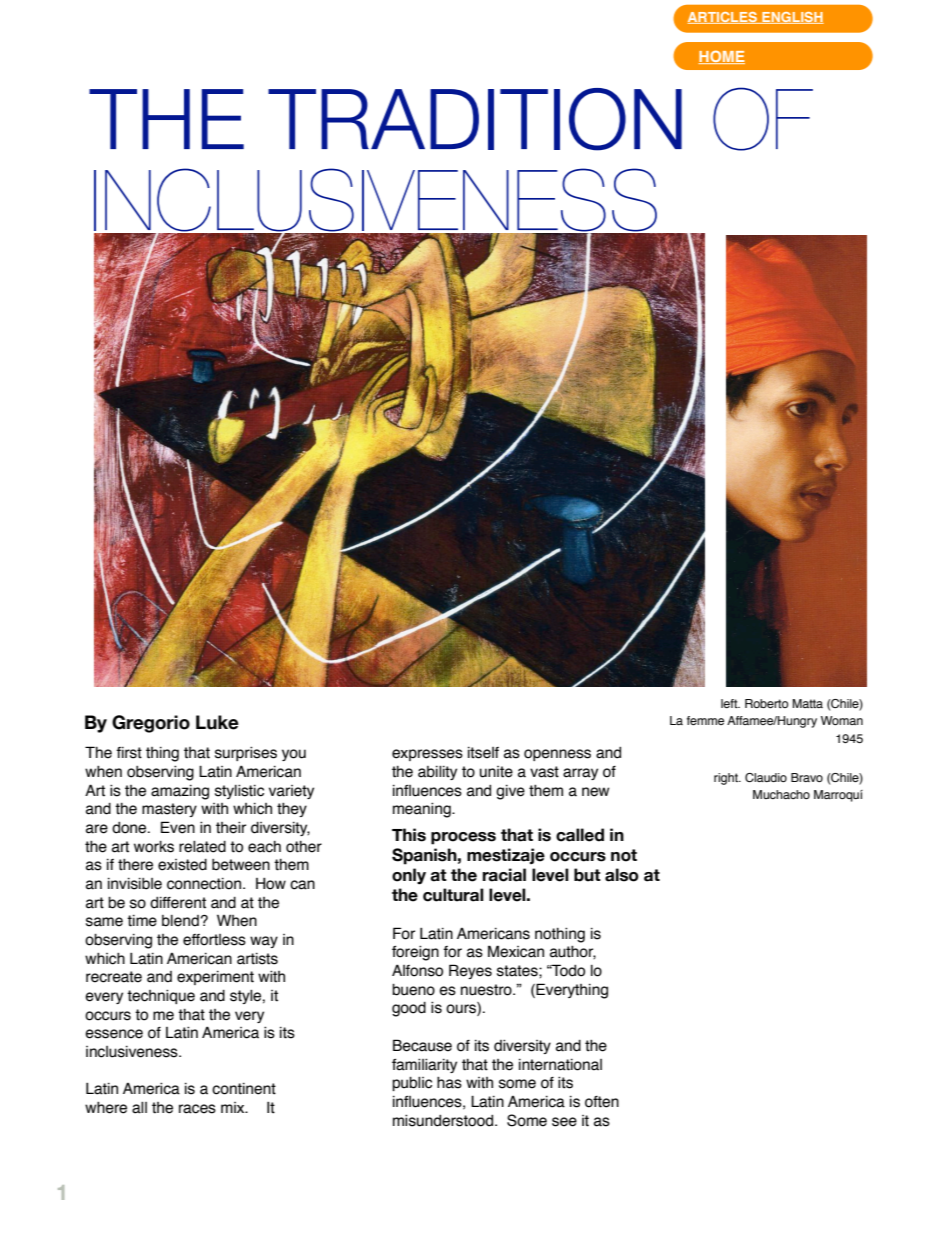 Image resolution: width=952 pixels, height=1233 pixels. I want to click on Roberto, so click(767, 703).
